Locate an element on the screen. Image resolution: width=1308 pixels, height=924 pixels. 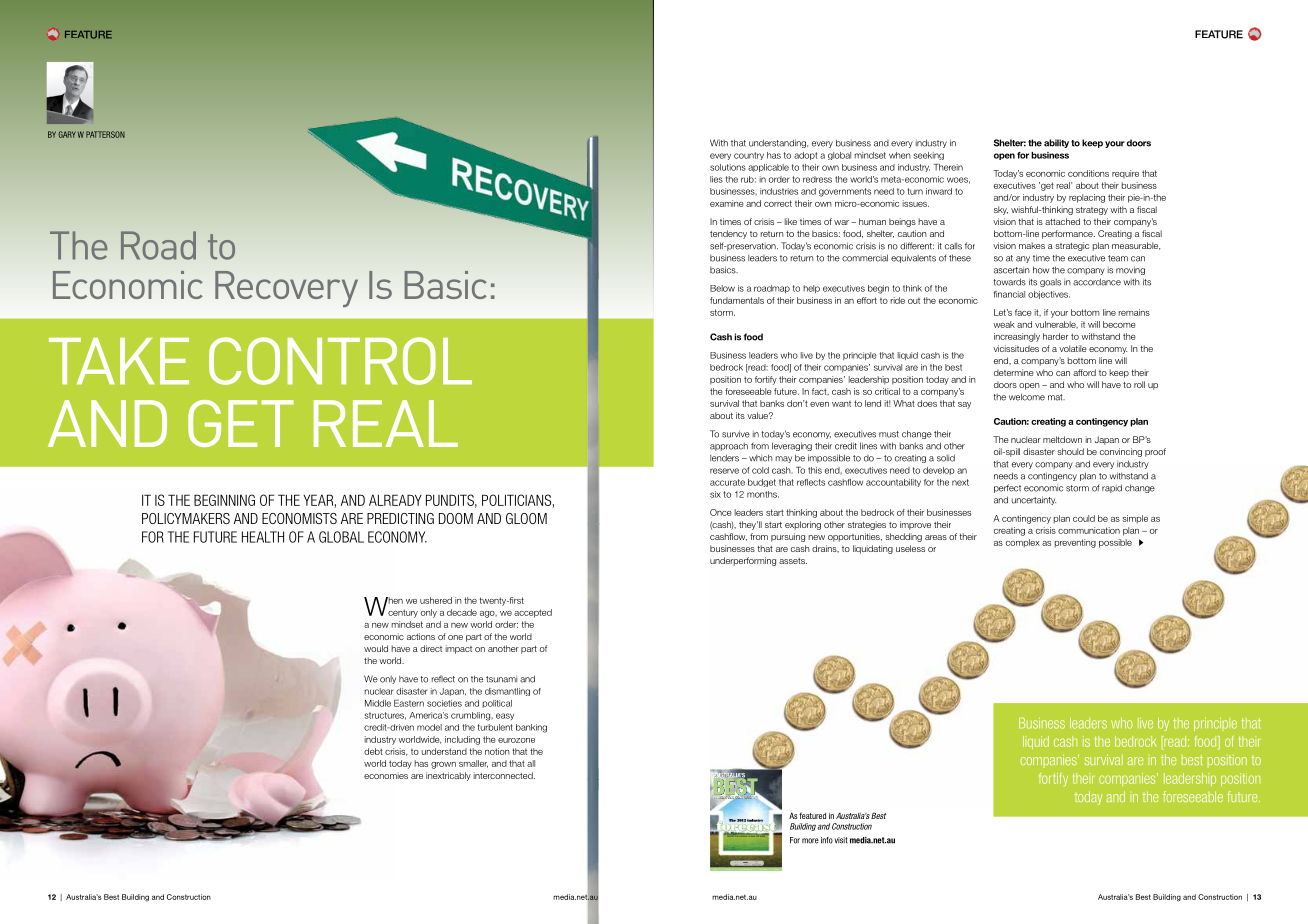
economies is located at coordinates (386, 775).
